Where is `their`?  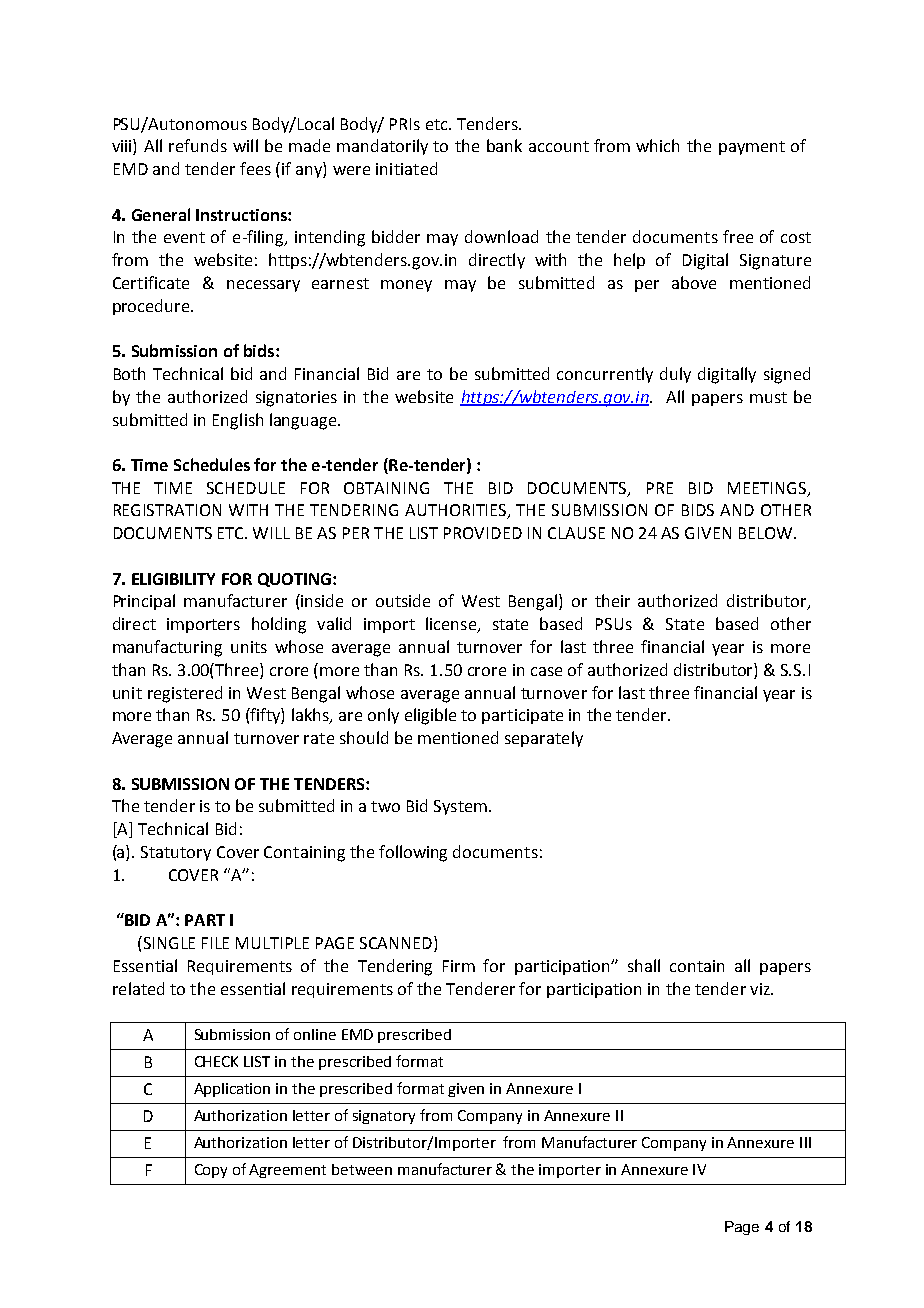 their is located at coordinates (612, 600).
